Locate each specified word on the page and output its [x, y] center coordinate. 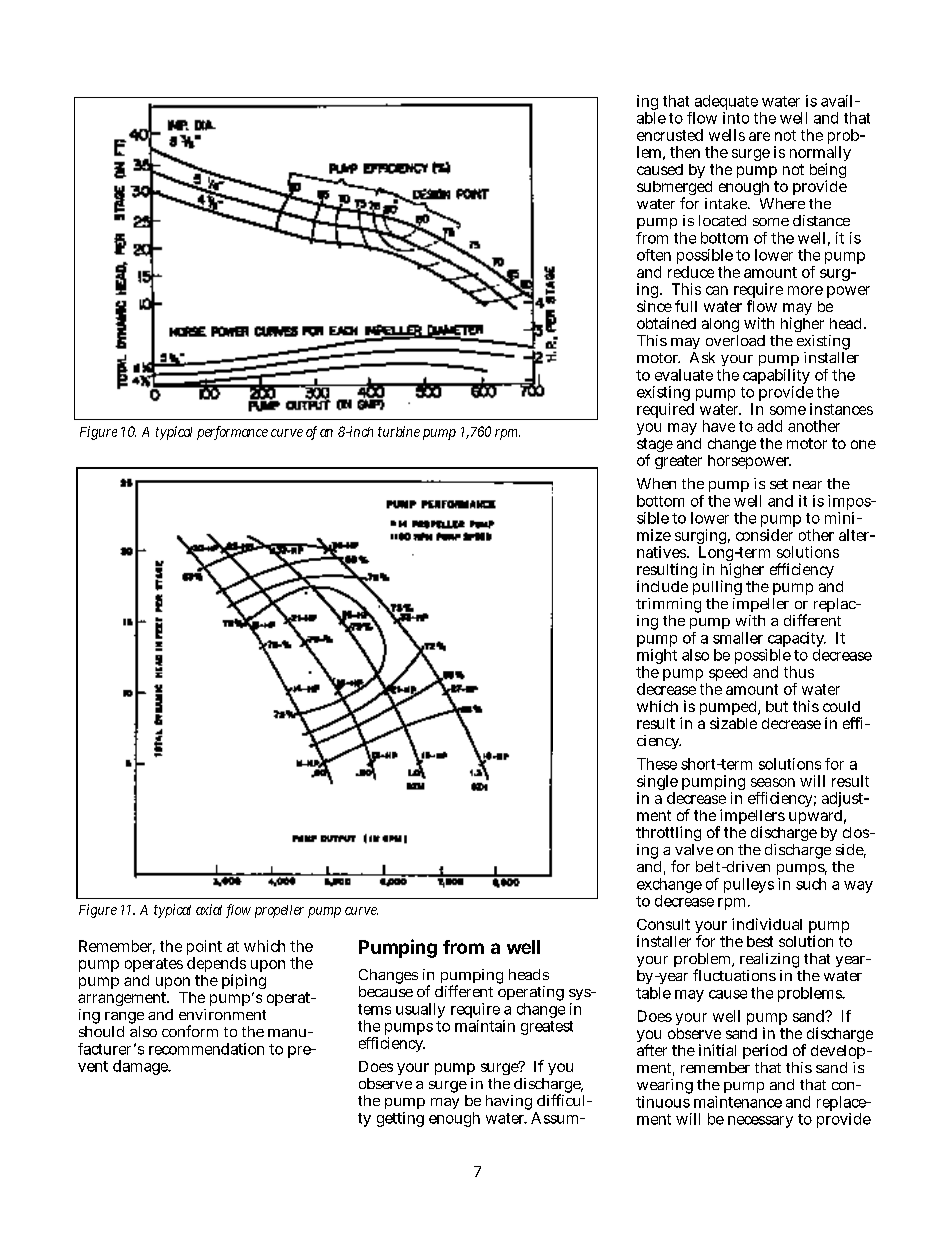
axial [209, 909]
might [657, 658]
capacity [796, 641]
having [509, 1102]
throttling [668, 835]
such [811, 884]
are [759, 136]
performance [232, 433]
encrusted [670, 135]
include [662, 586]
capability [776, 378]
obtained [666, 323]
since [654, 306]
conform [190, 1031]
